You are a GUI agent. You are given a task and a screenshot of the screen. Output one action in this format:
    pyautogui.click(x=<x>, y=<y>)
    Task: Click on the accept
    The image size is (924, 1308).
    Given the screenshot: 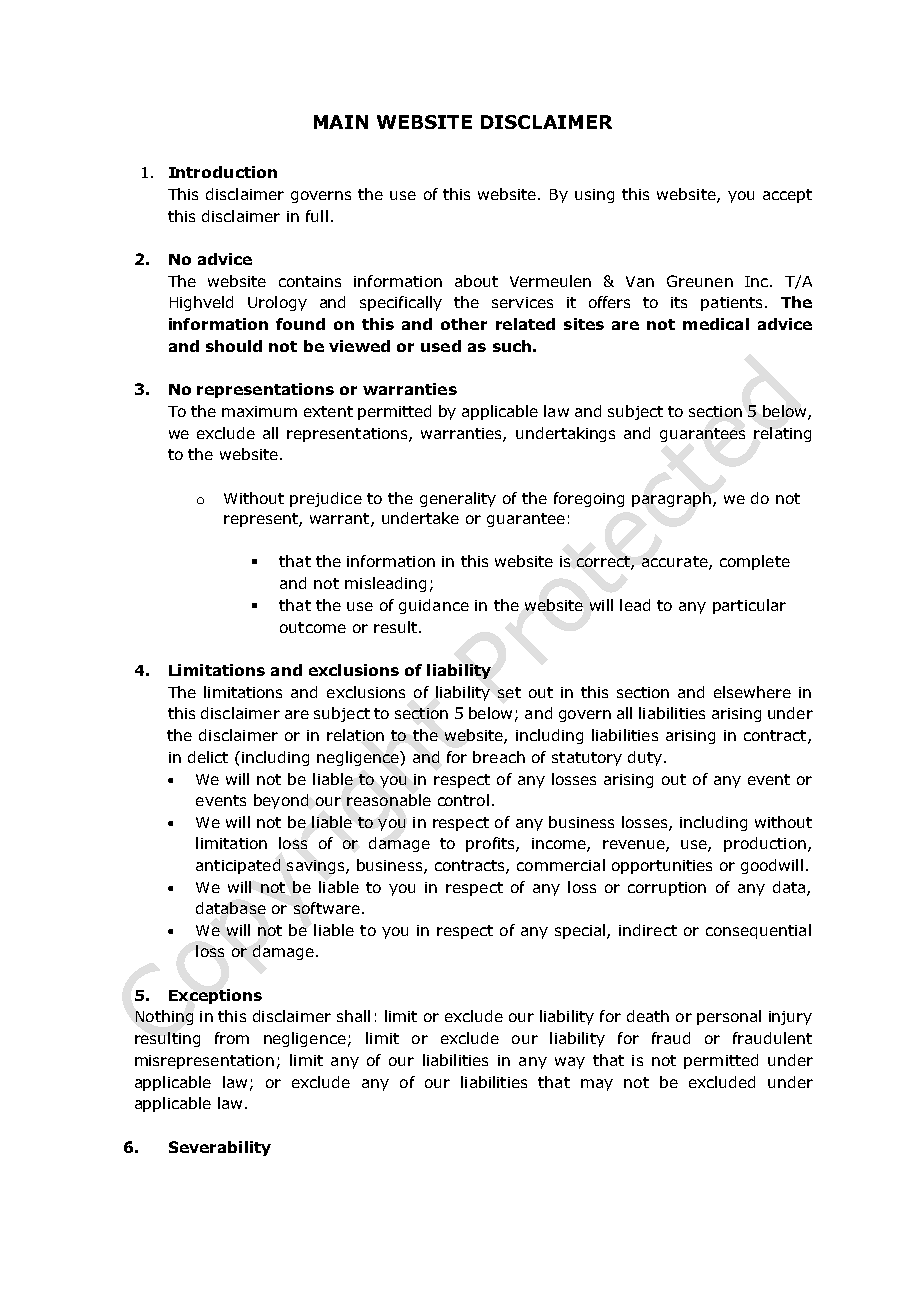 What is the action you would take?
    pyautogui.click(x=787, y=196)
